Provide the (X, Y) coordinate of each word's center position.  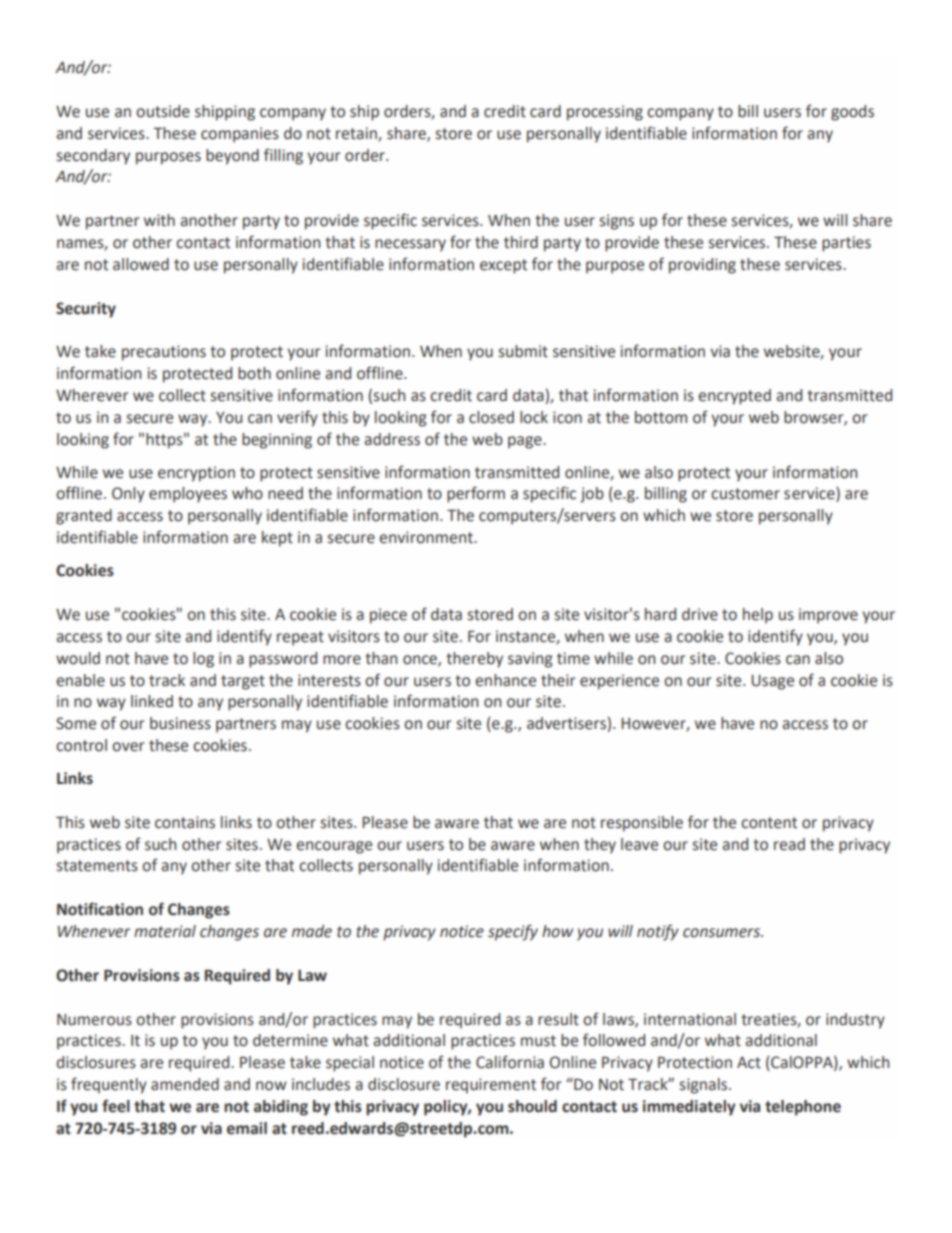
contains (185, 822)
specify (513, 932)
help (758, 616)
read (789, 844)
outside (163, 111)
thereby (474, 660)
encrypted (734, 397)
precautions (164, 353)
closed (491, 417)
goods (852, 113)
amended (185, 1084)
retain (357, 134)
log (203, 660)
